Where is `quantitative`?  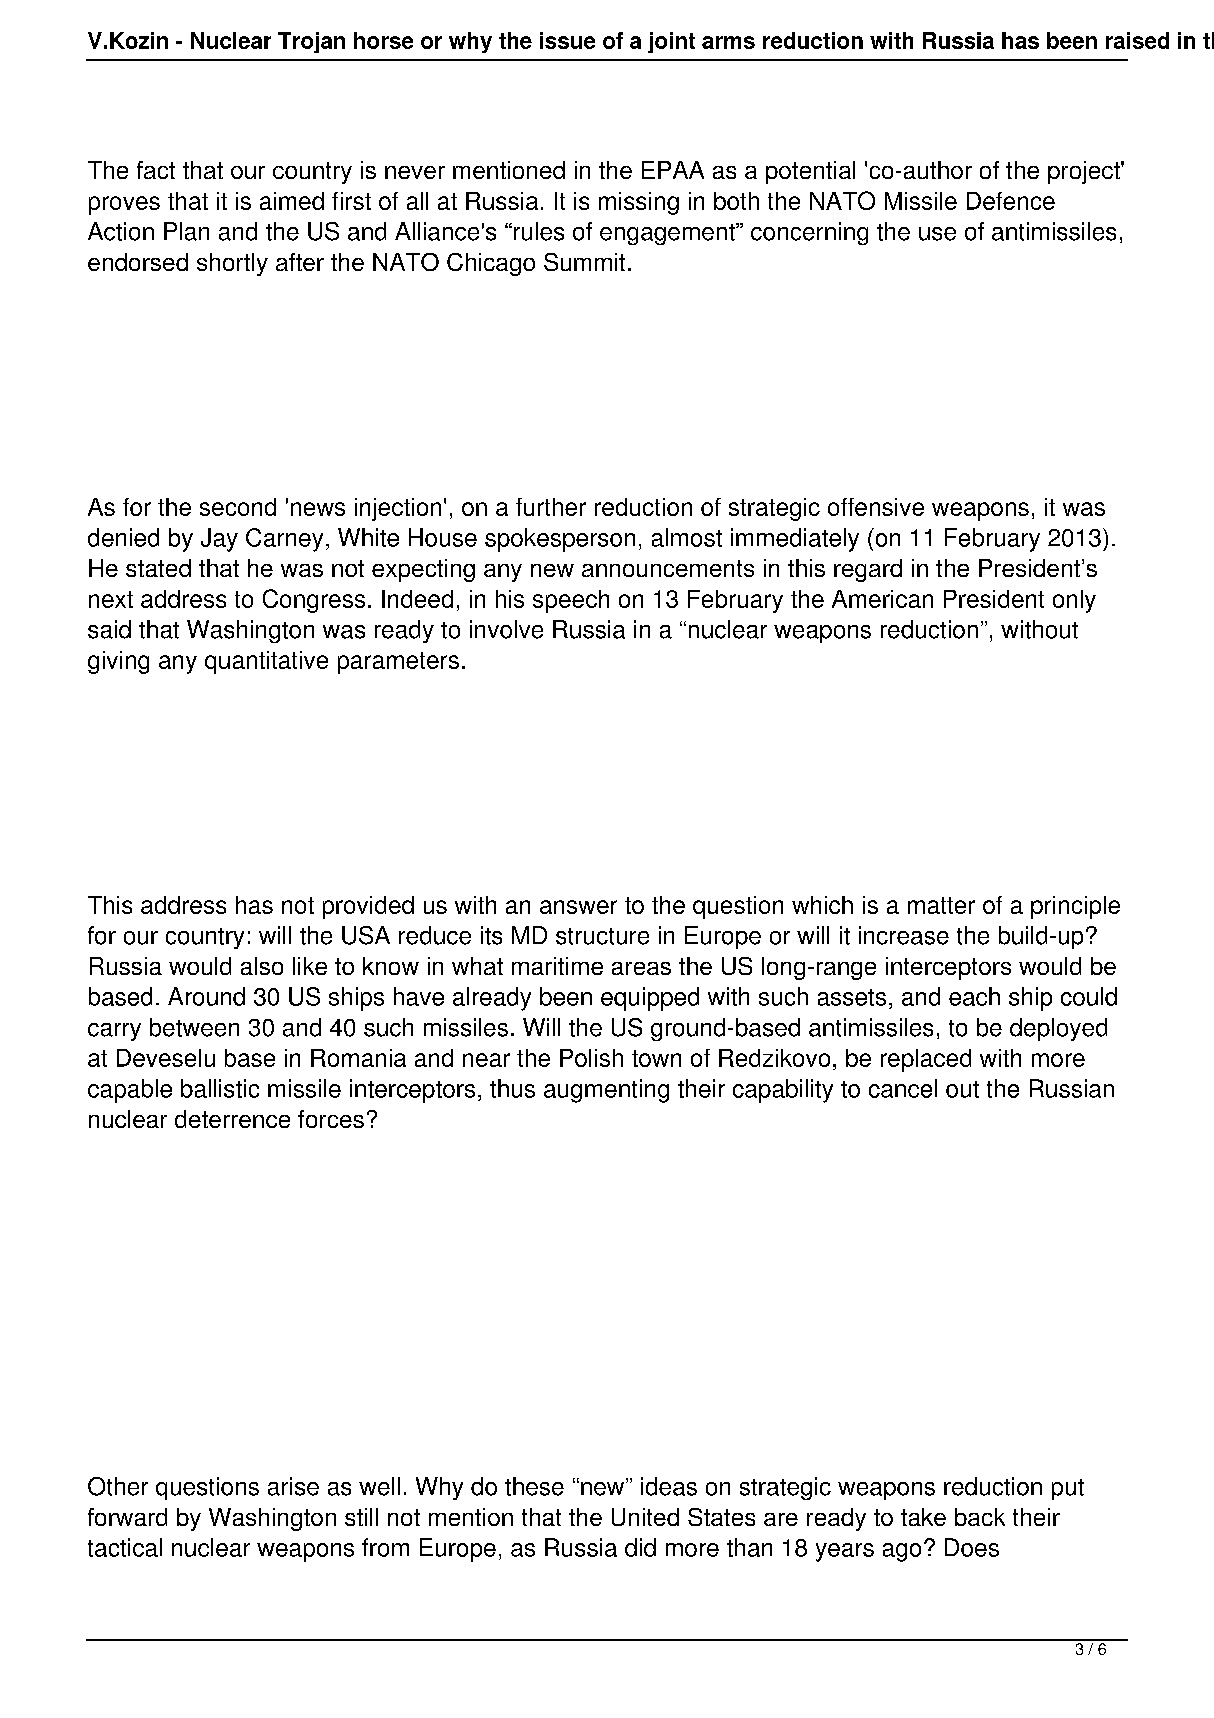 quantitative is located at coordinates (266, 662).
